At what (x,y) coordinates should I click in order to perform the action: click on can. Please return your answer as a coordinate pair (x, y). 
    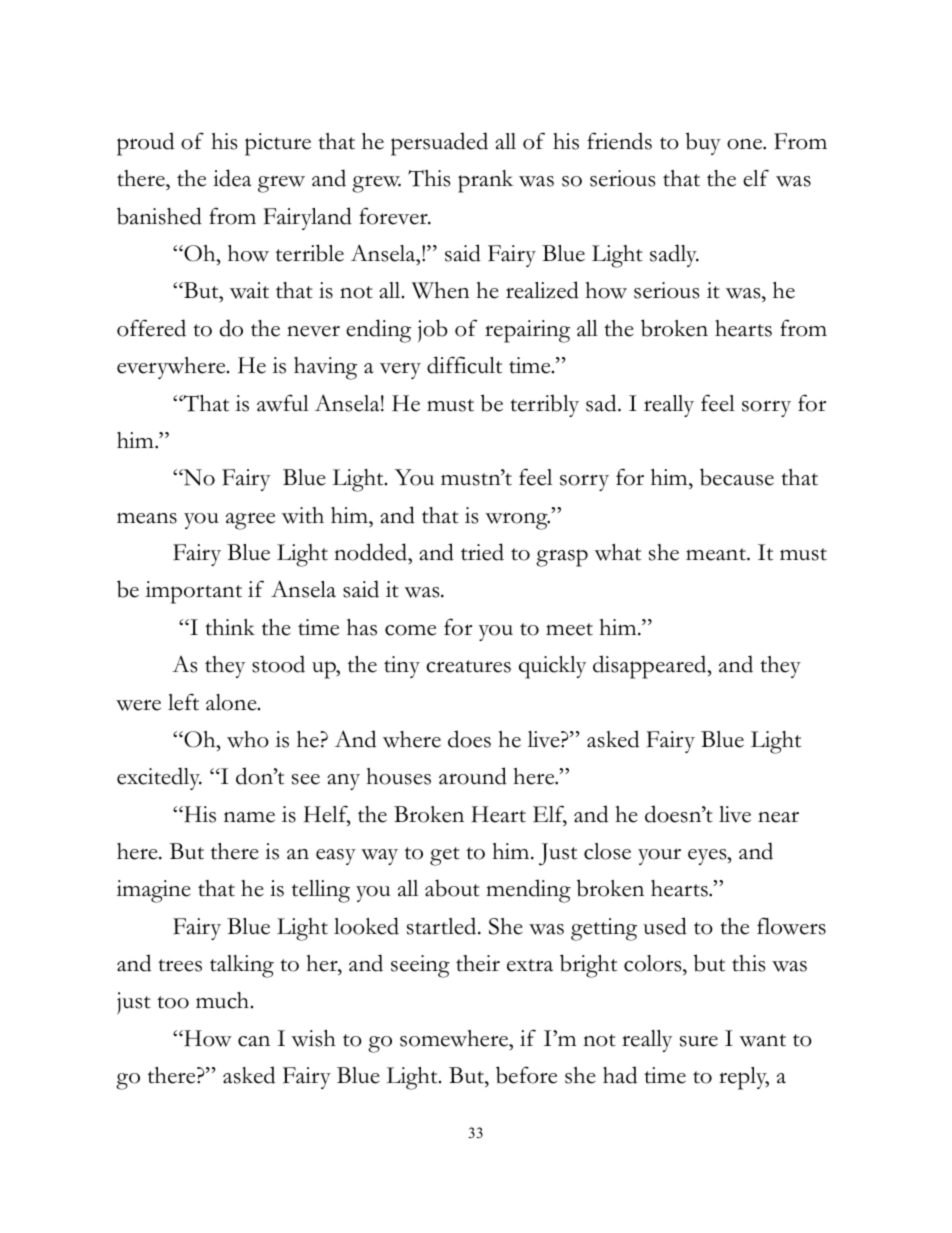
    Looking at the image, I should click on (254, 1041).
